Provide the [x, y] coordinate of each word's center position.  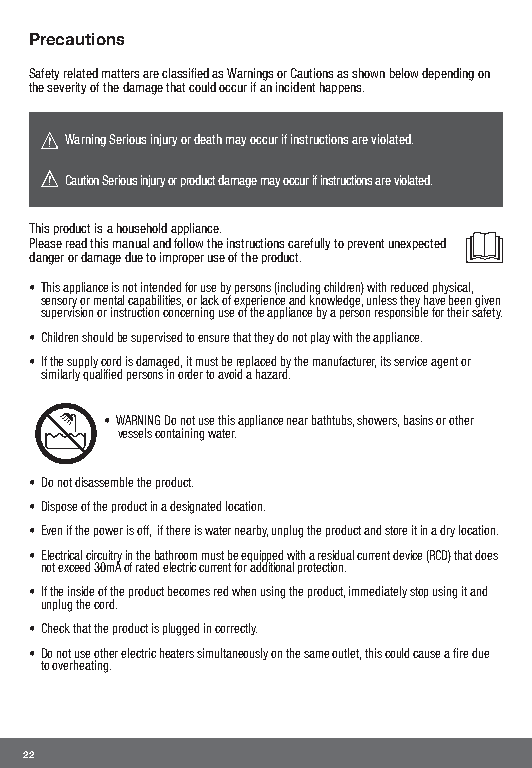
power [108, 532]
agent [444, 363]
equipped [262, 557]
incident [295, 87]
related [81, 73]
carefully [309, 244]
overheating [80, 666]
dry [447, 531]
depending [448, 74]
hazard [272, 372]
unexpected [417, 244]
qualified [102, 373]
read [76, 243]
